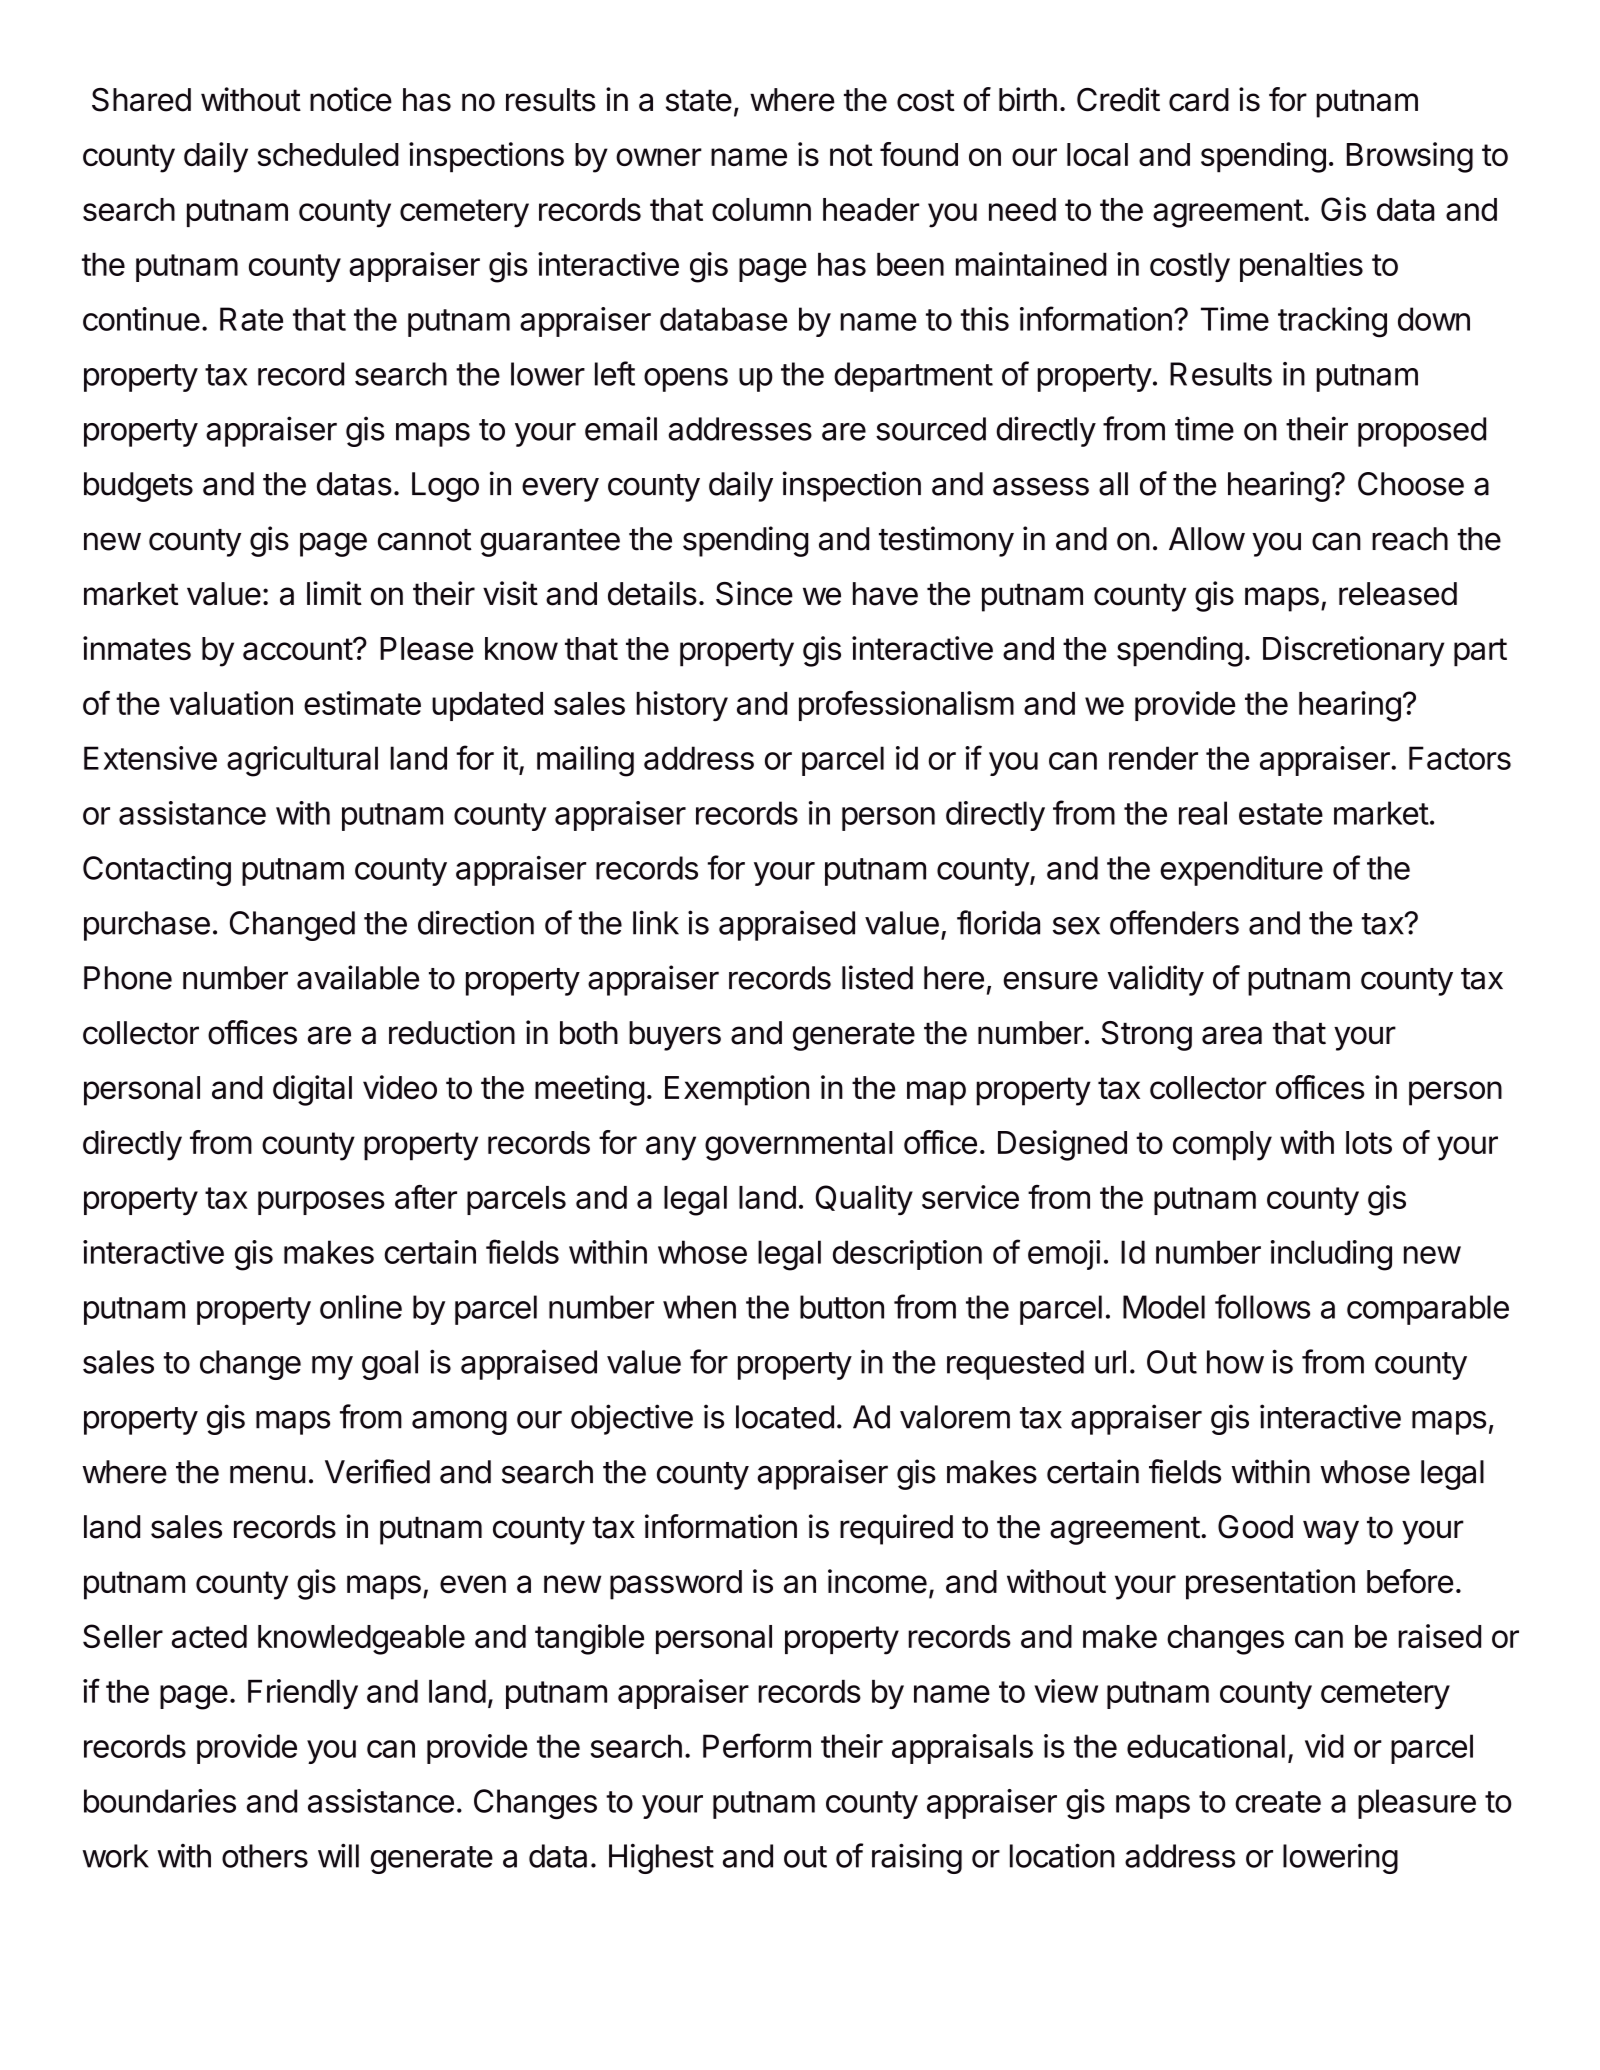  What do you see at coordinates (1232, 1035) in the screenshot?
I see `area` at bounding box center [1232, 1035].
